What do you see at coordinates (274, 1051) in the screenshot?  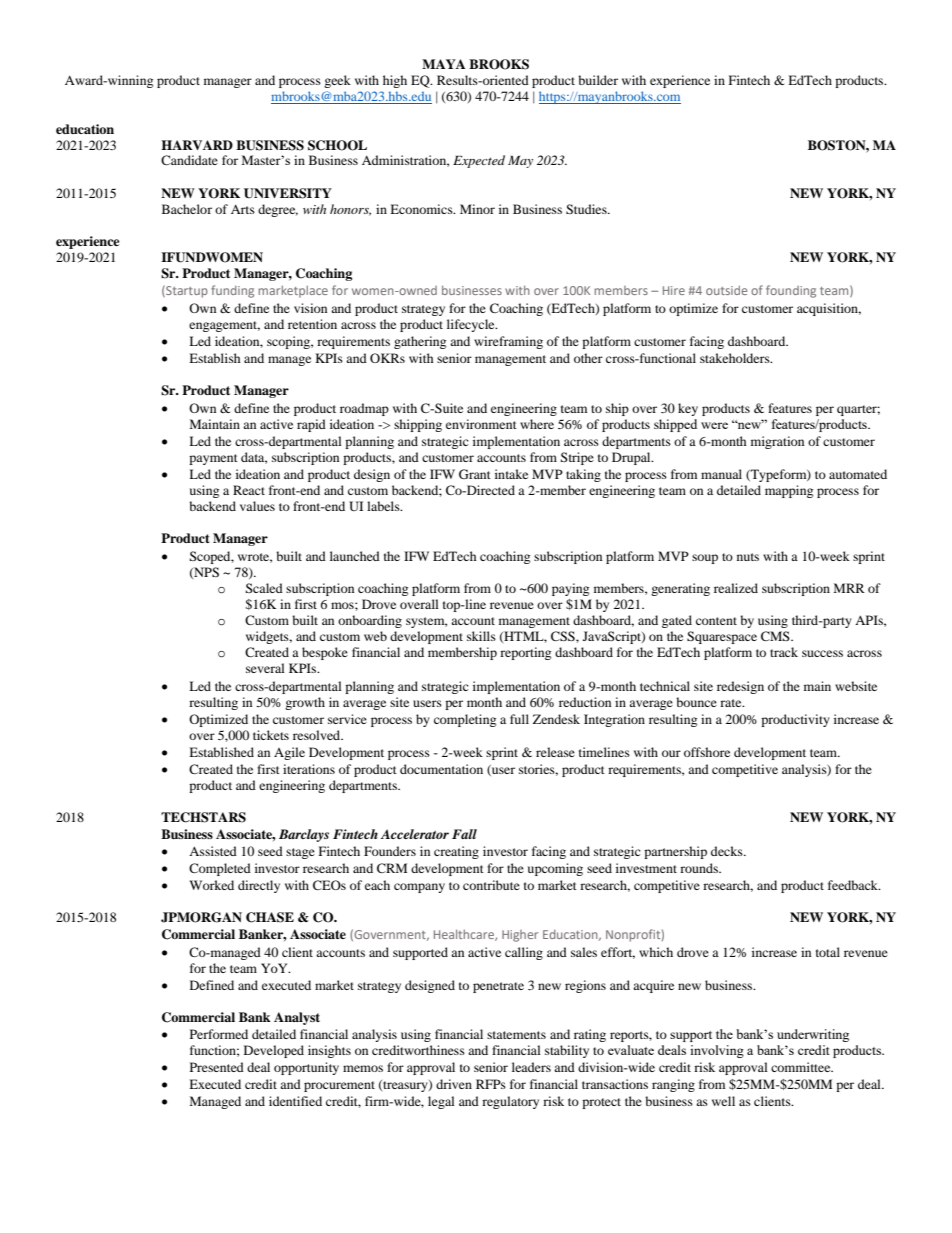 I see `Developed` at bounding box center [274, 1051].
